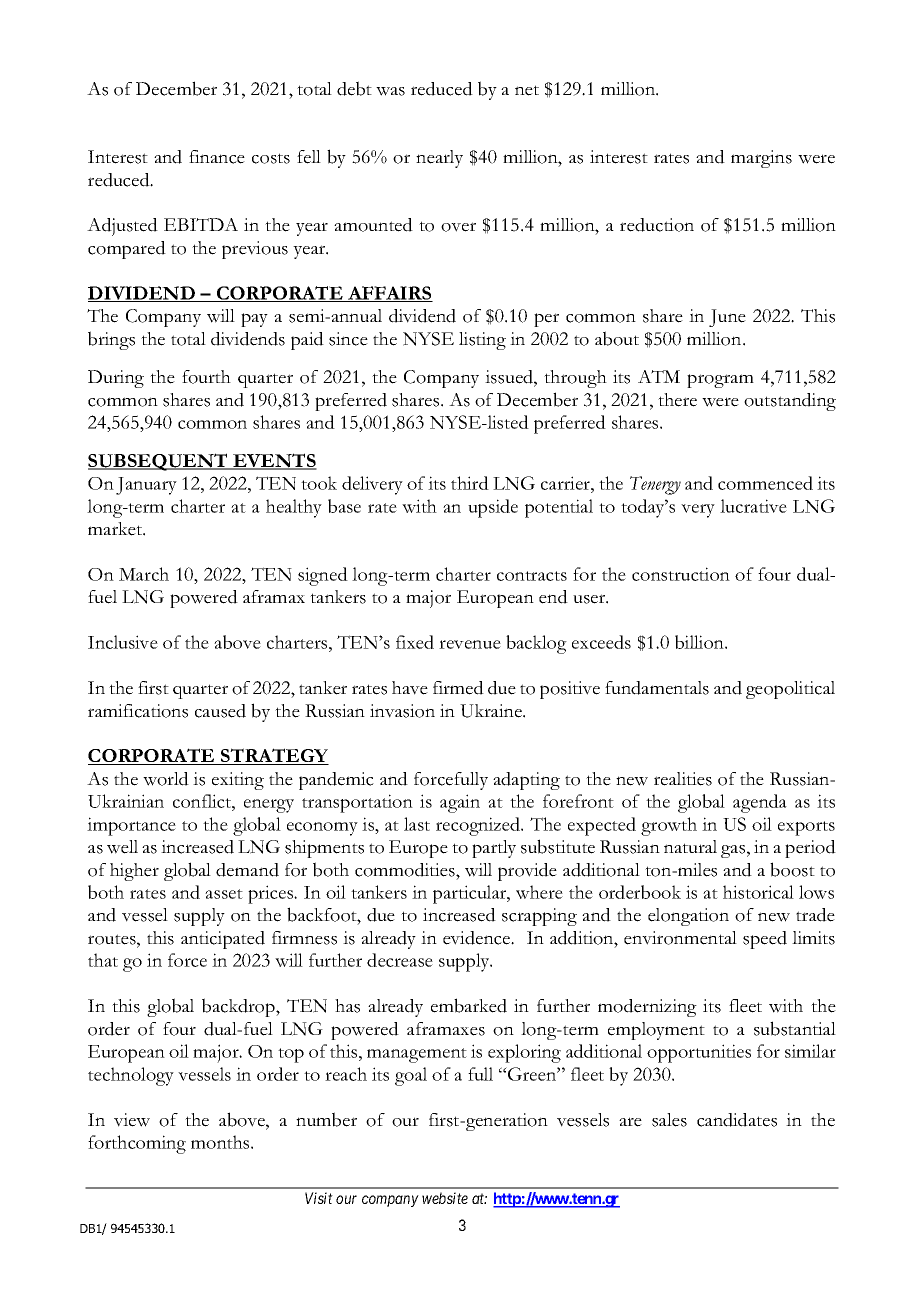  Describe the element at coordinates (137, 1144) in the page. I see `forthcoming` at that location.
